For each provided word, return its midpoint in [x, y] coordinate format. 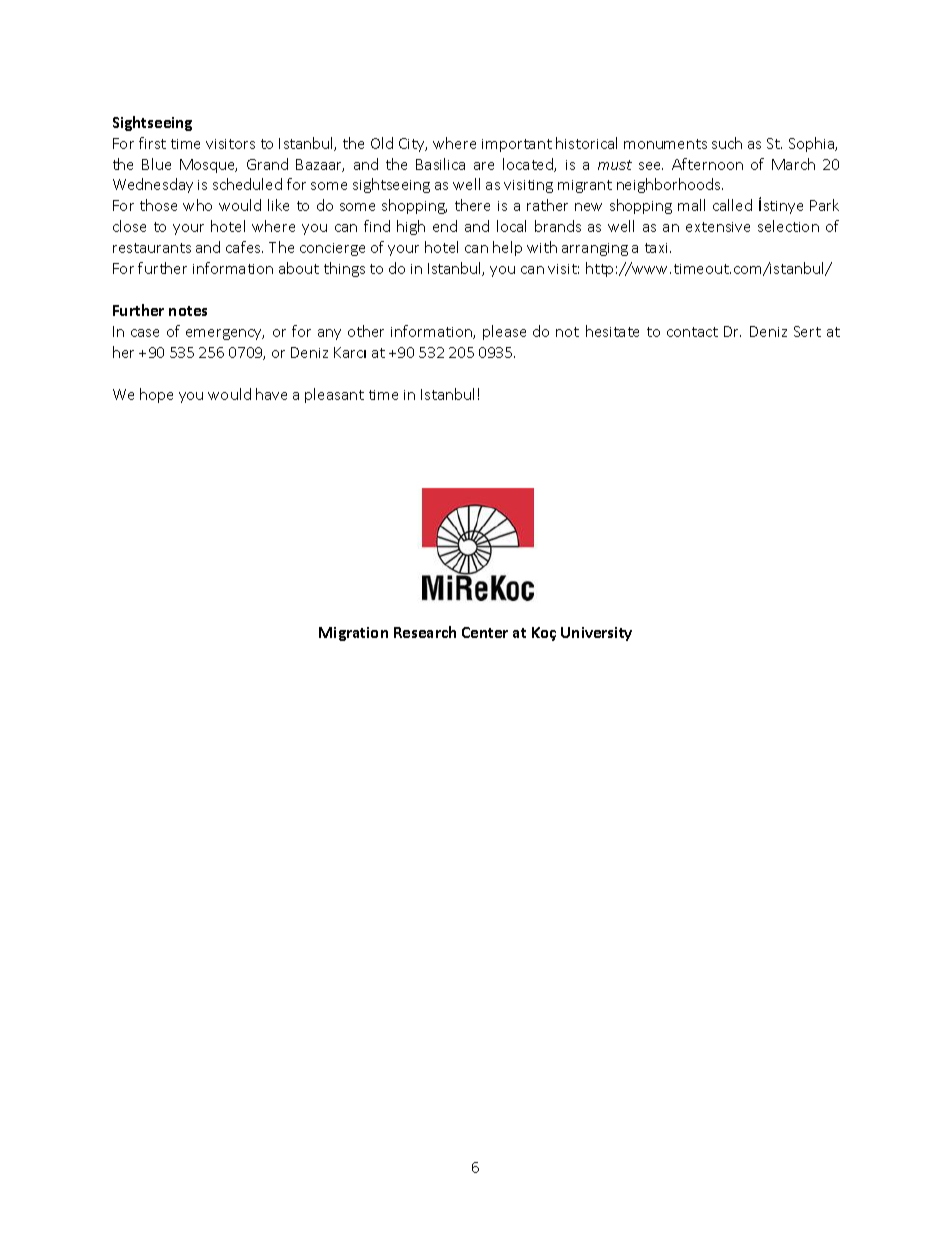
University [596, 634]
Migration [353, 634]
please [504, 332]
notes [188, 311]
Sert [807, 331]
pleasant [334, 395]
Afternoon [707, 164]
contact [692, 332]
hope [156, 395]
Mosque [208, 166]
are [484, 166]
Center [485, 632]
